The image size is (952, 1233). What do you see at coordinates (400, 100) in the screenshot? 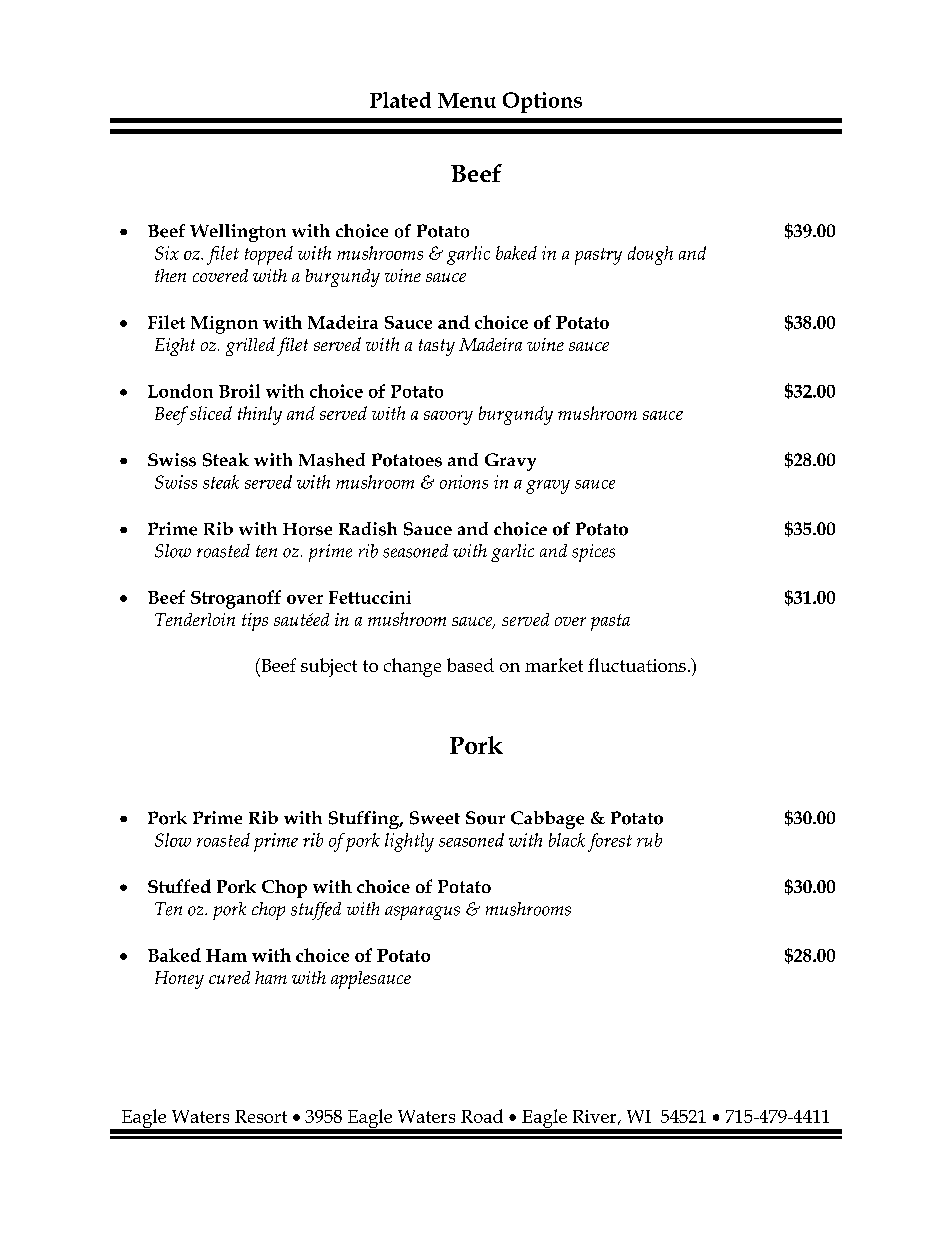
I see `Plated` at bounding box center [400, 100].
